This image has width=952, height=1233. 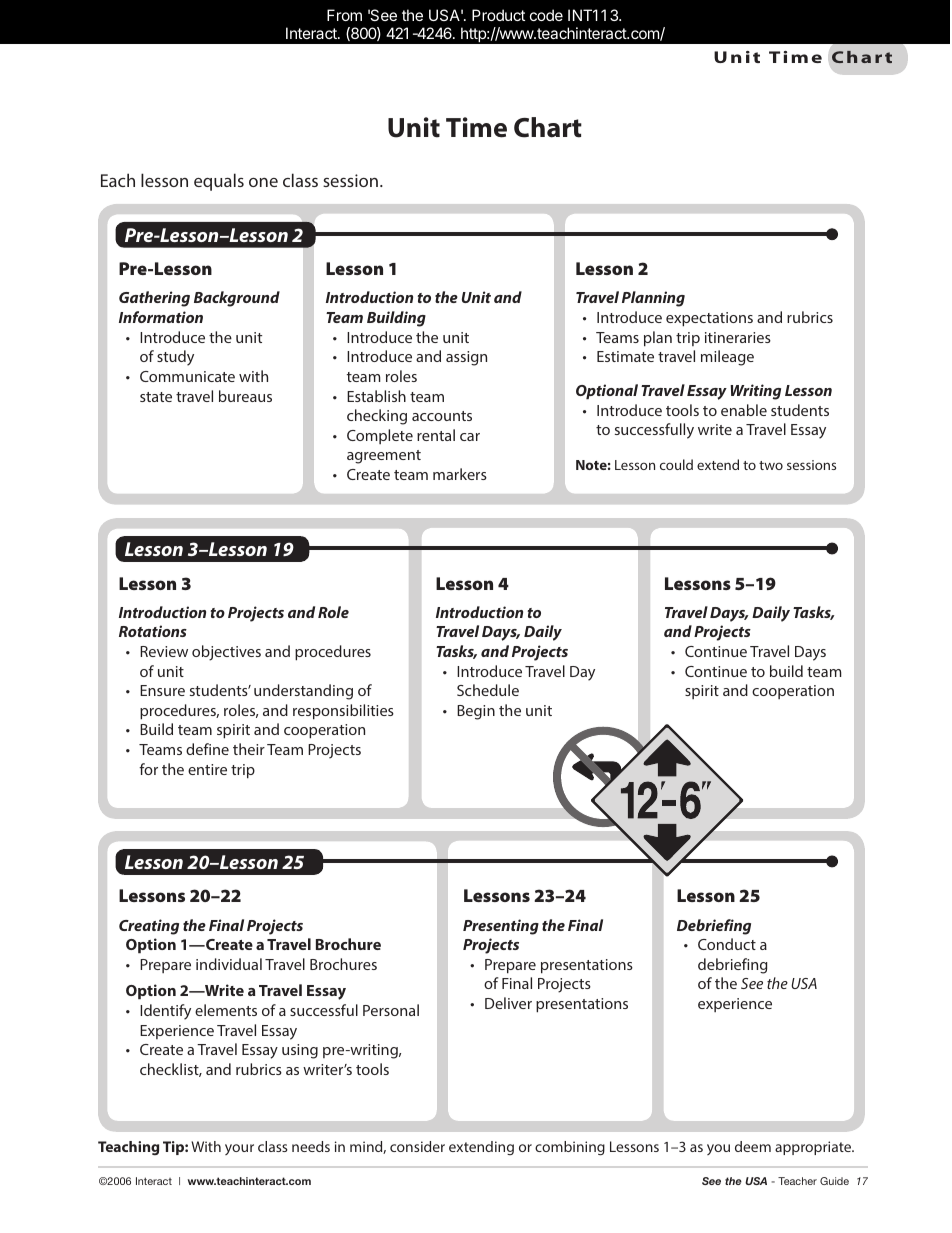 What do you see at coordinates (237, 299) in the image?
I see `Background` at bounding box center [237, 299].
